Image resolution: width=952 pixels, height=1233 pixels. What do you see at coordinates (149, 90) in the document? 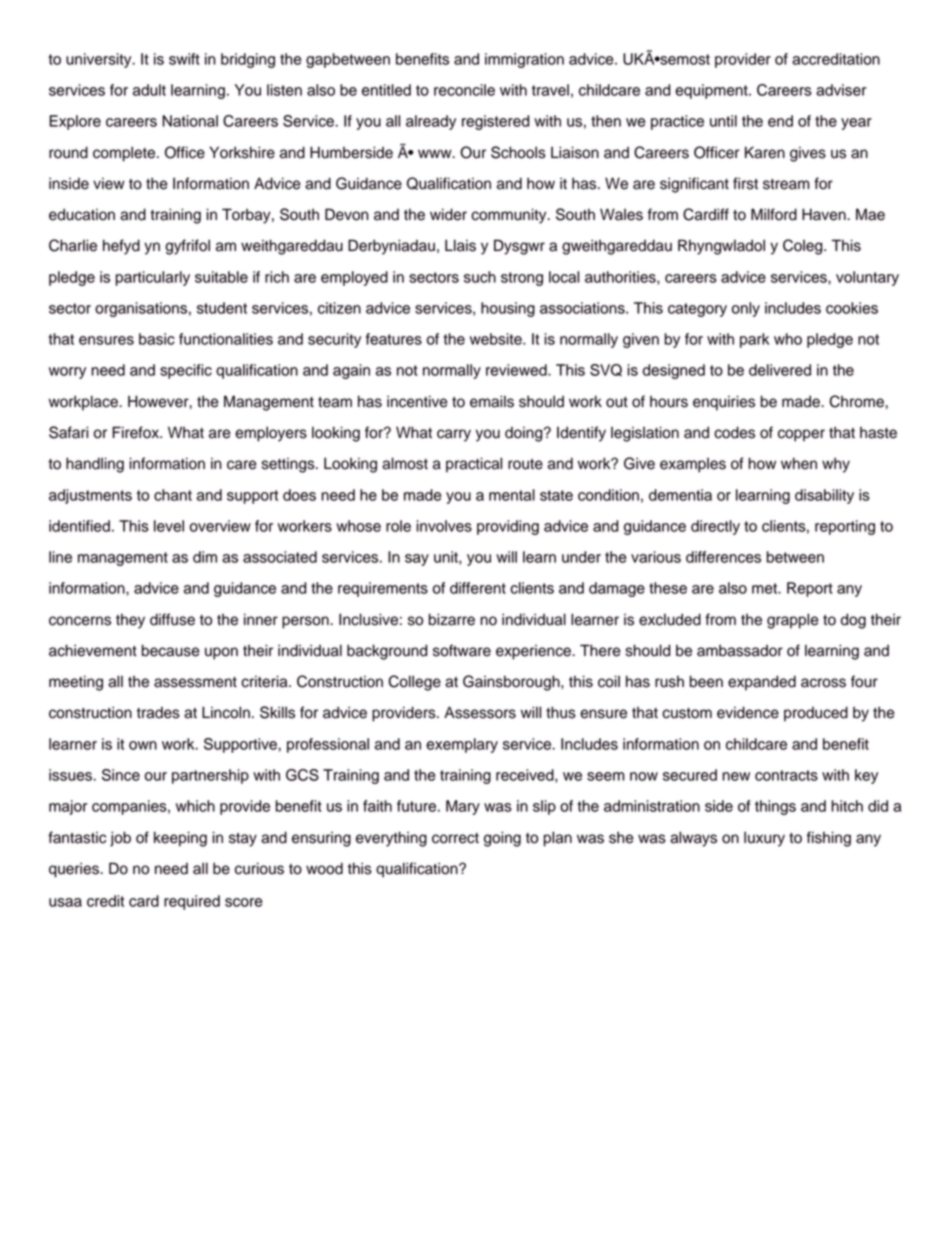
I see `adult` at bounding box center [149, 90].
